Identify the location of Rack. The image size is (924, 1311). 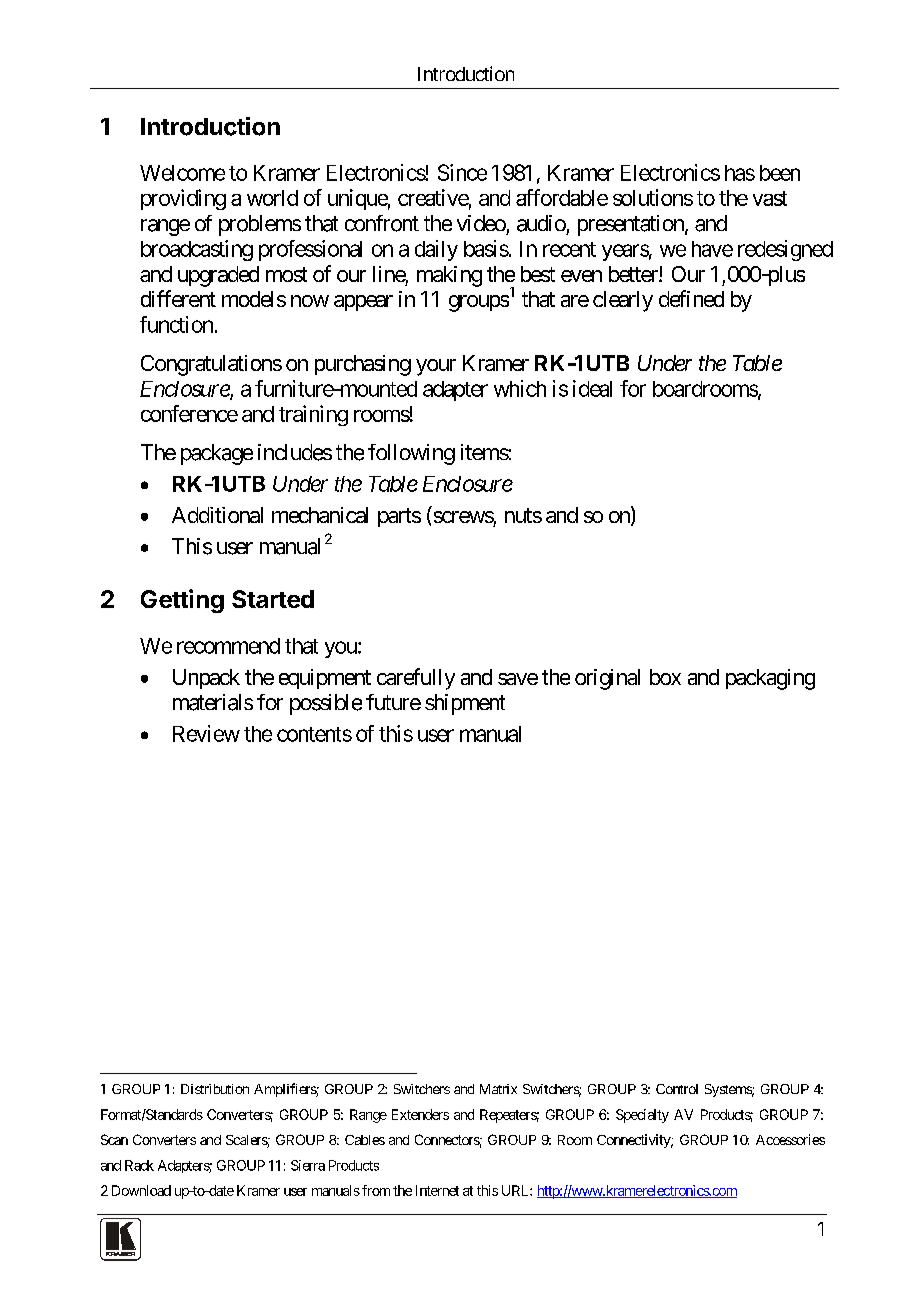
(139, 1165).
